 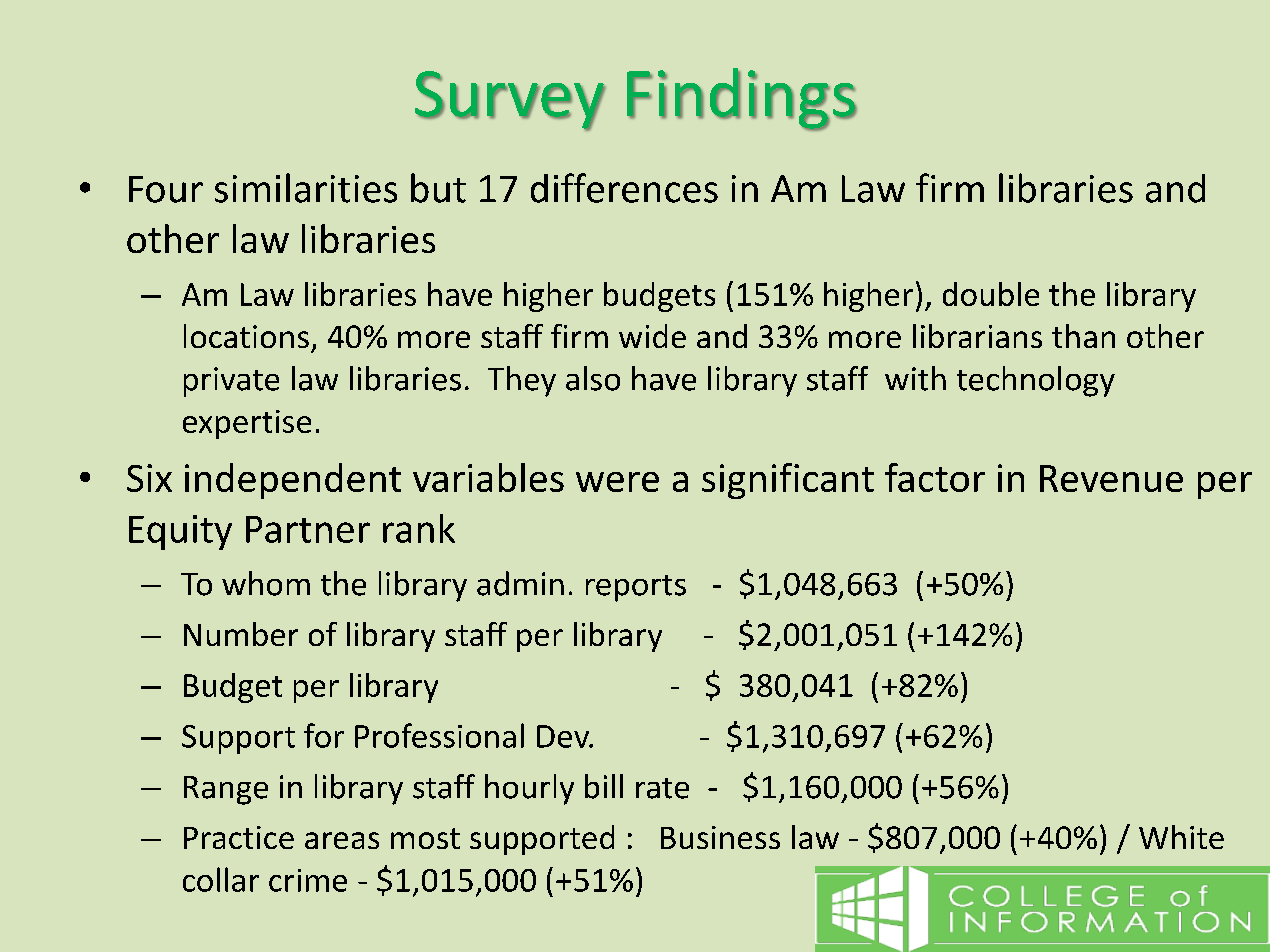 What do you see at coordinates (617, 482) in the page?
I see `were` at bounding box center [617, 482].
